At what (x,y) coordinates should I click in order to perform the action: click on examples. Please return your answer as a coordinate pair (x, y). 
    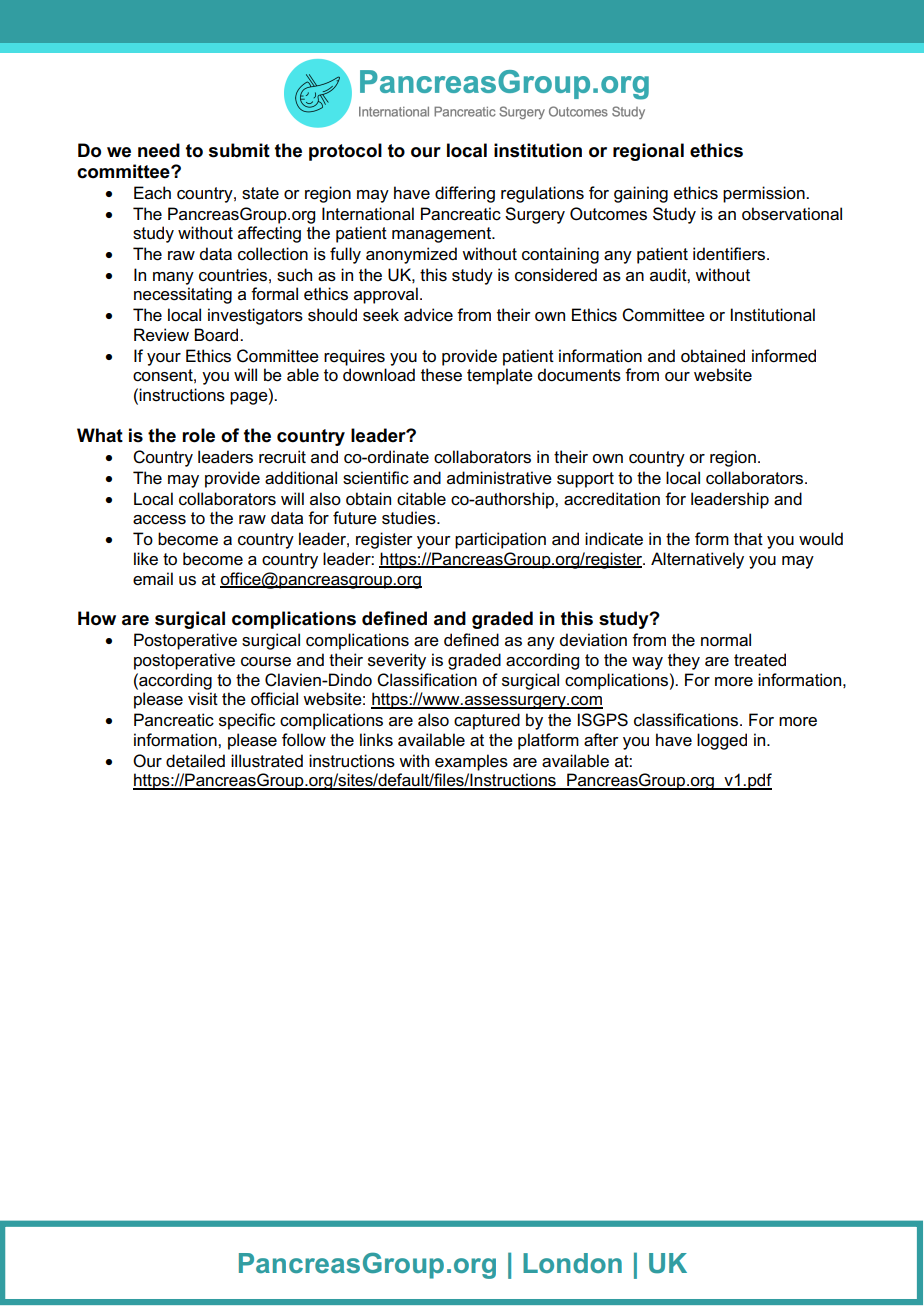
    Looking at the image, I should click on (471, 762).
